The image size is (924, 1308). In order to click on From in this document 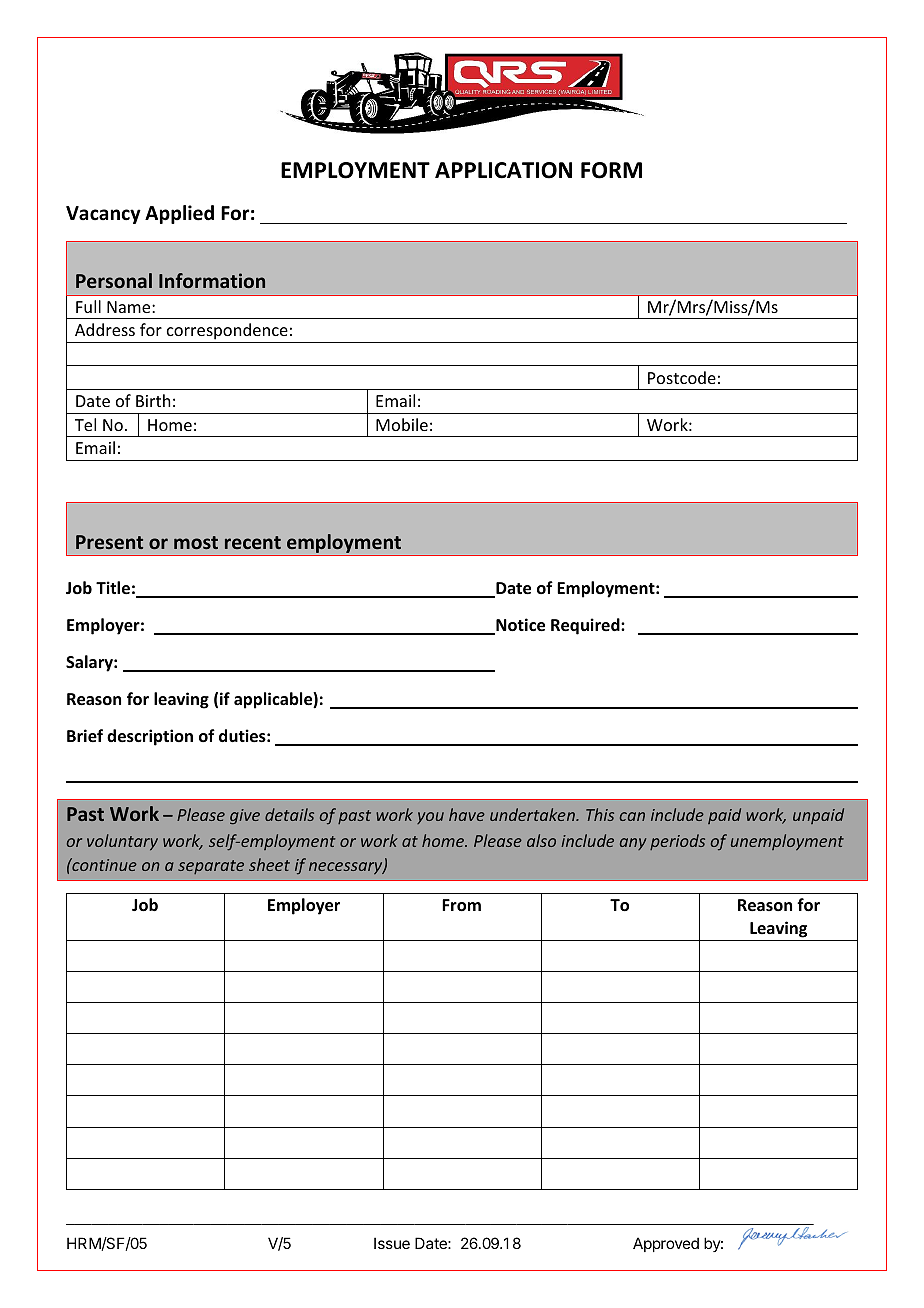, I will do `click(461, 905)`.
